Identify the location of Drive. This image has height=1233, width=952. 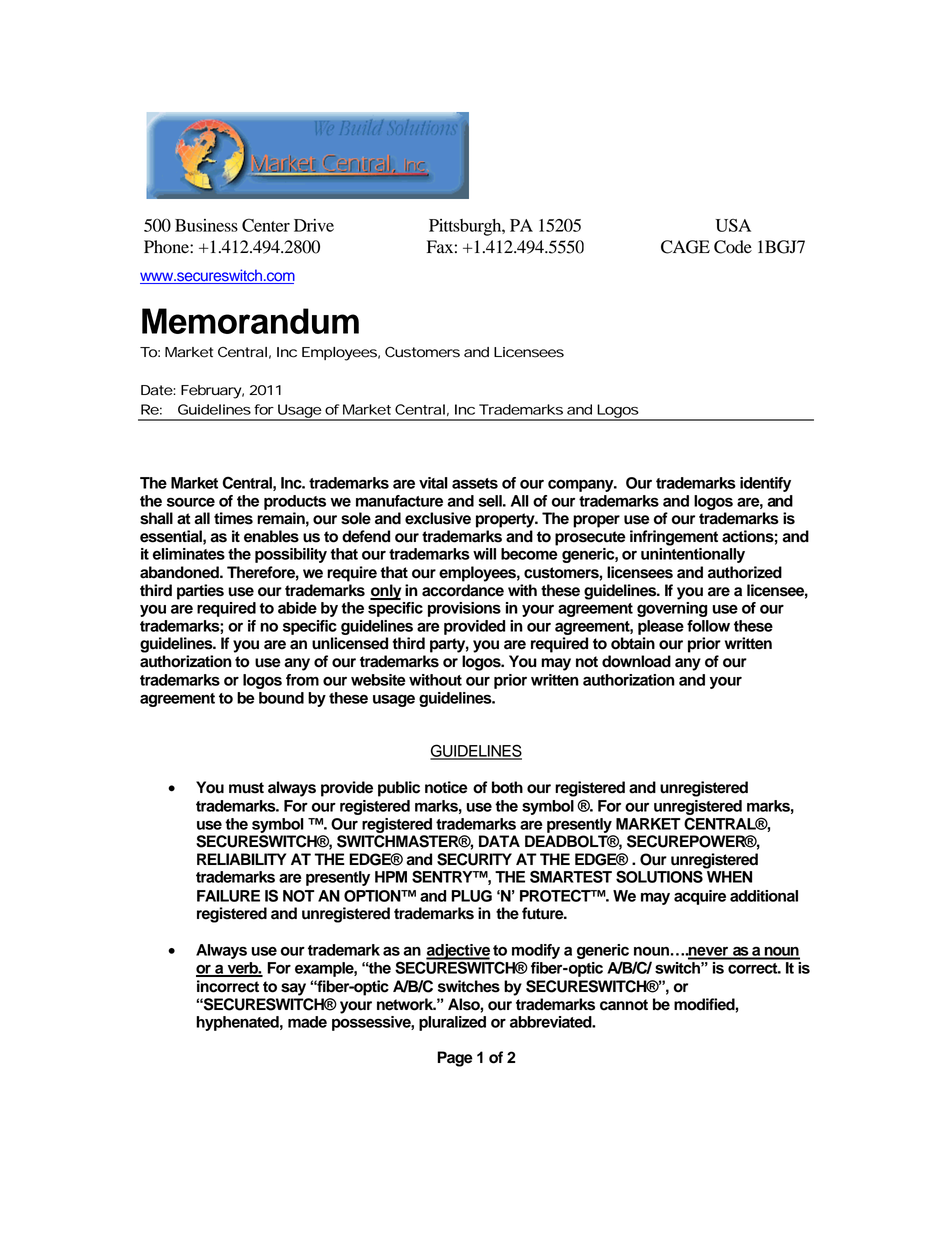
(314, 225).
